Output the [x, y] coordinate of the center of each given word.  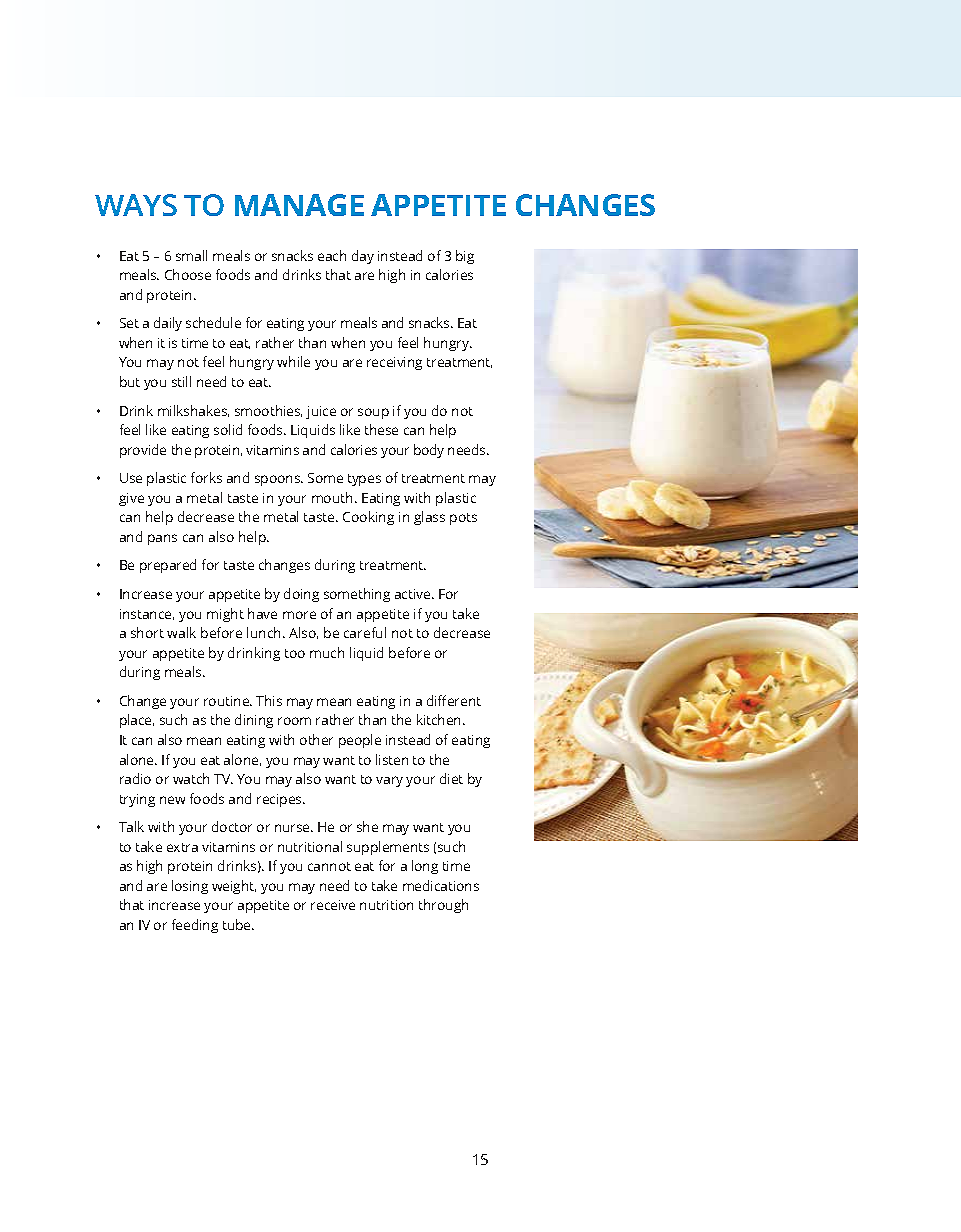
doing [301, 595]
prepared [168, 566]
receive [333, 905]
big [465, 257]
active [414, 594]
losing [190, 887]
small [191, 255]
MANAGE [299, 205]
